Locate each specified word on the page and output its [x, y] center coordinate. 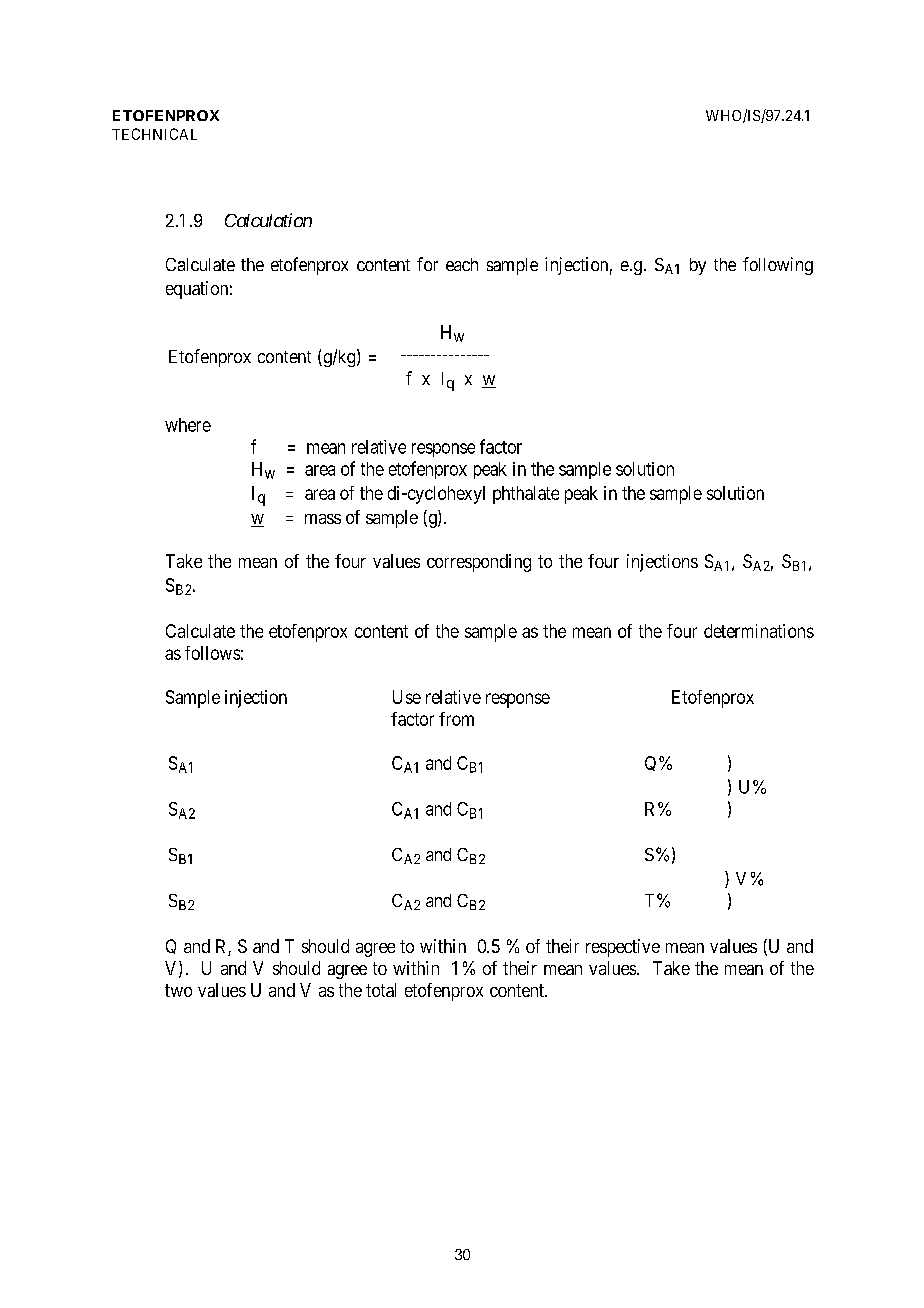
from [456, 719]
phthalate [526, 495]
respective [623, 948]
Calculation [268, 220]
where [188, 425]
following [778, 266]
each [462, 264]
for [427, 264]
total [381, 990]
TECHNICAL [154, 134]
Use [407, 697]
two [178, 990]
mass [323, 519]
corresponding [479, 563]
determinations [759, 631]
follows [212, 653]
